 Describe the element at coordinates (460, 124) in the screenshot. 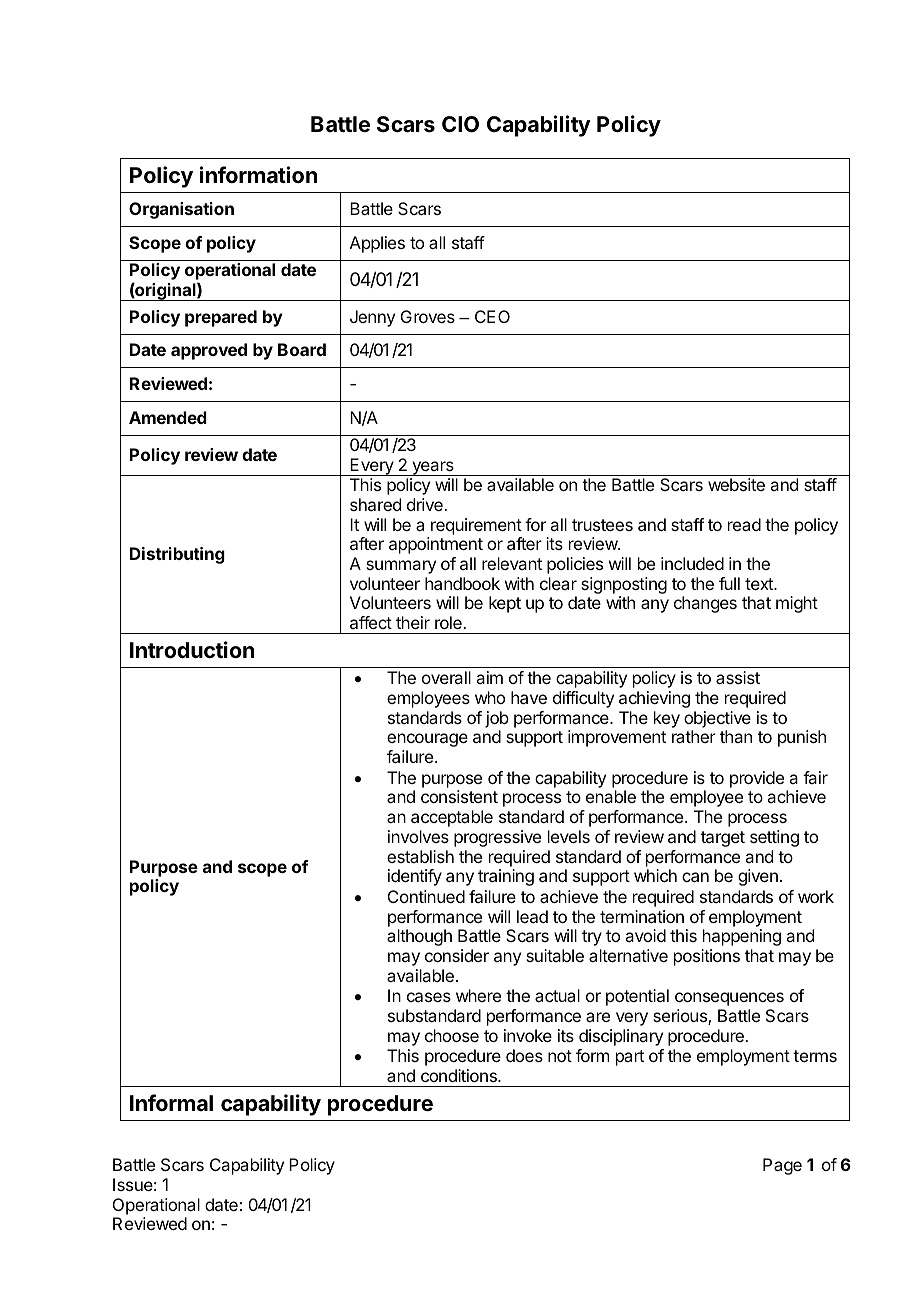

I see `CIO` at that location.
